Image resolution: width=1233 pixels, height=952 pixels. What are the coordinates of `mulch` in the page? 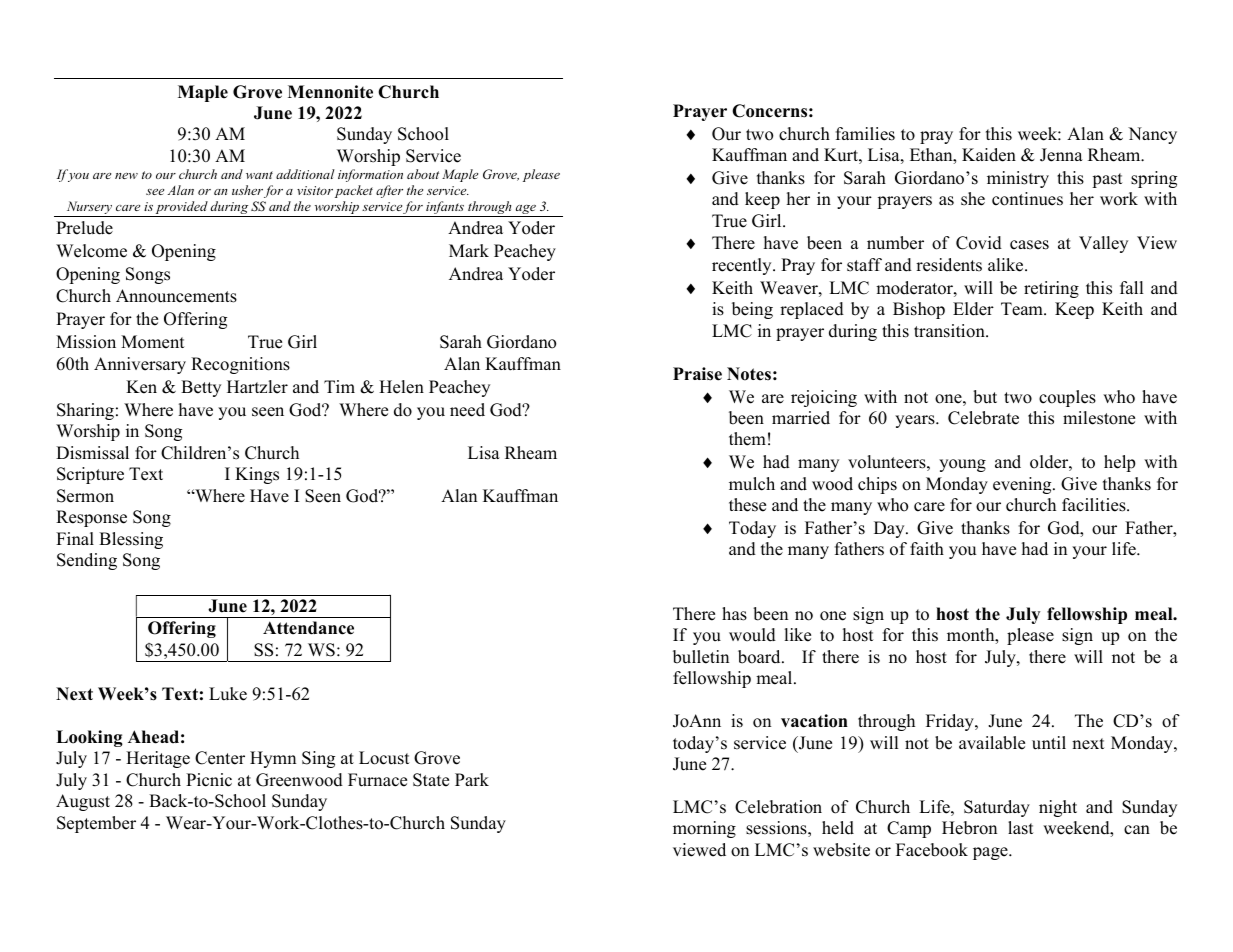 It's located at (752, 484).
